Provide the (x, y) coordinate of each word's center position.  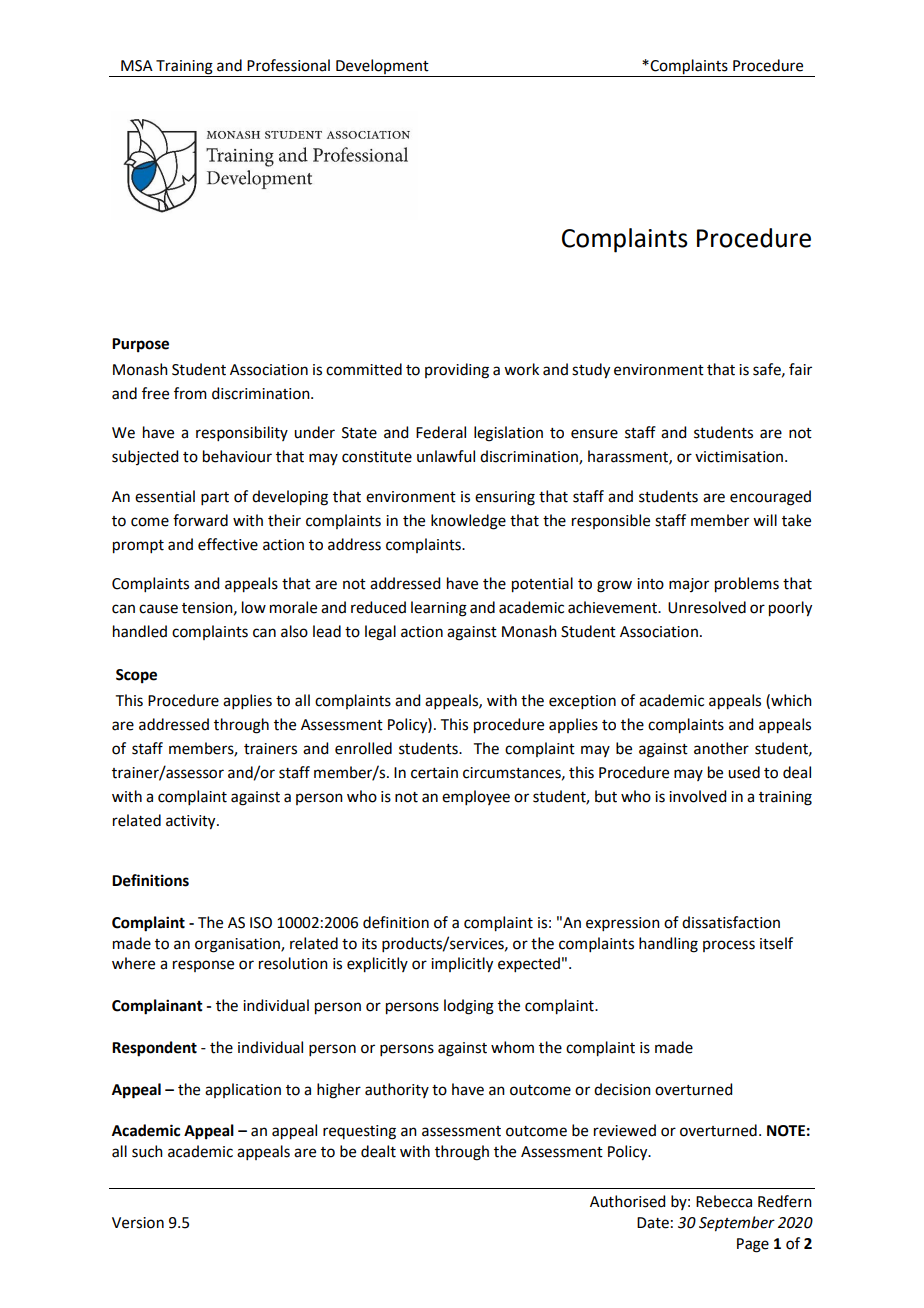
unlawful (446, 456)
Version (138, 1223)
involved (697, 796)
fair (800, 369)
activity (192, 822)
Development (382, 68)
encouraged (770, 498)
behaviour (237, 456)
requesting (359, 1132)
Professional (288, 65)
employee (476, 797)
